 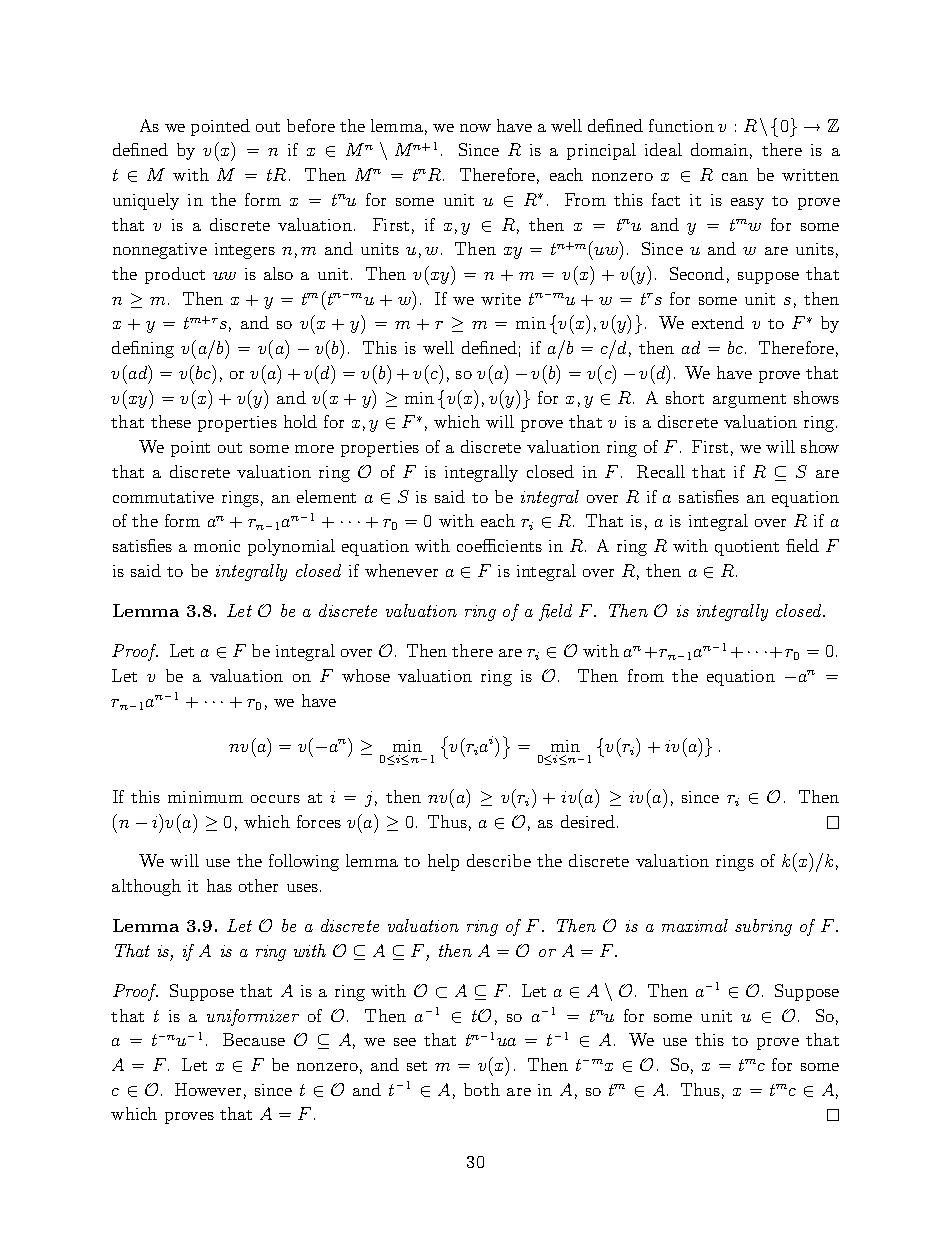 I want to click on maximal, so click(x=695, y=925).
